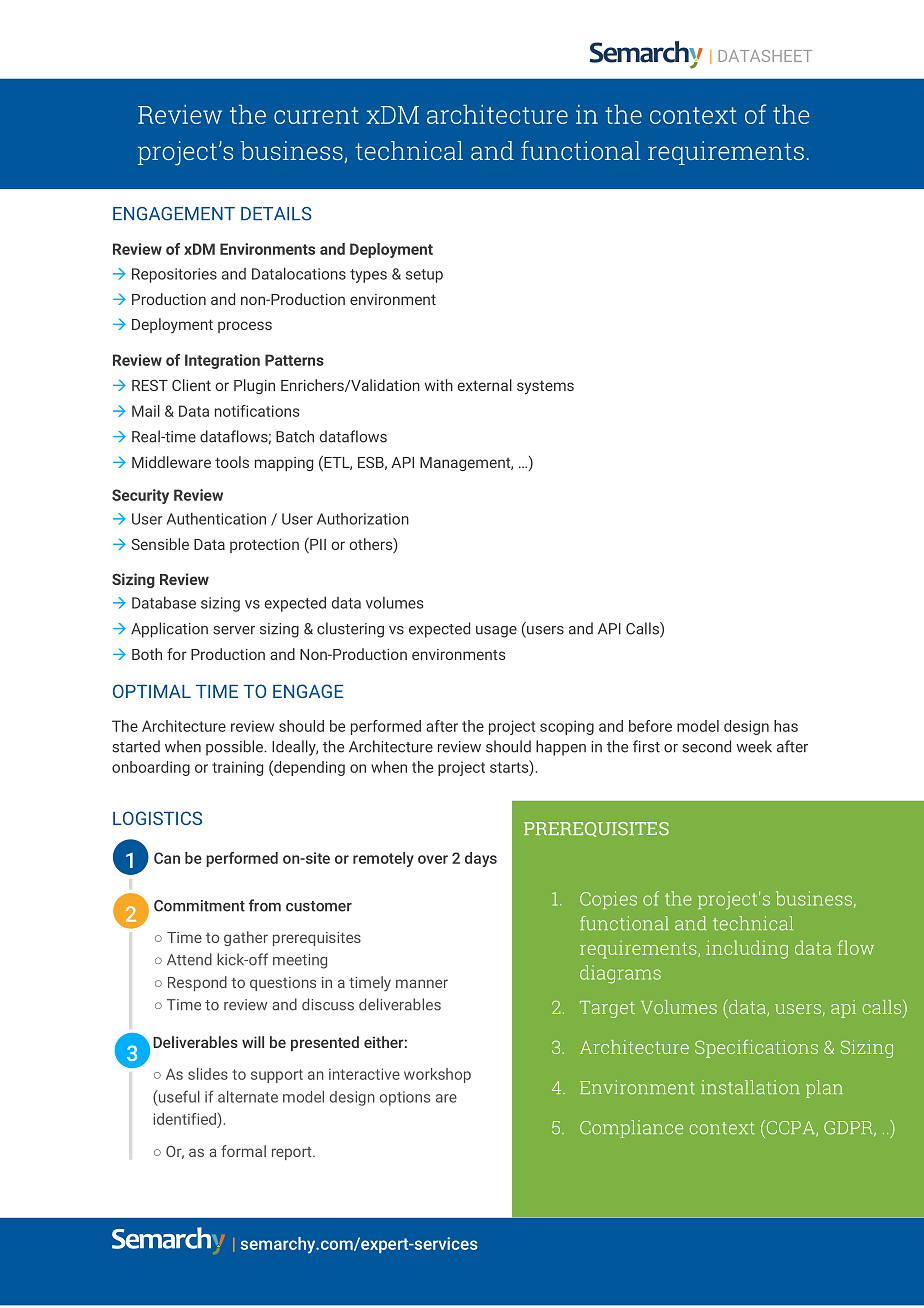 This page has width=924, height=1308. I want to click on has, so click(786, 726).
